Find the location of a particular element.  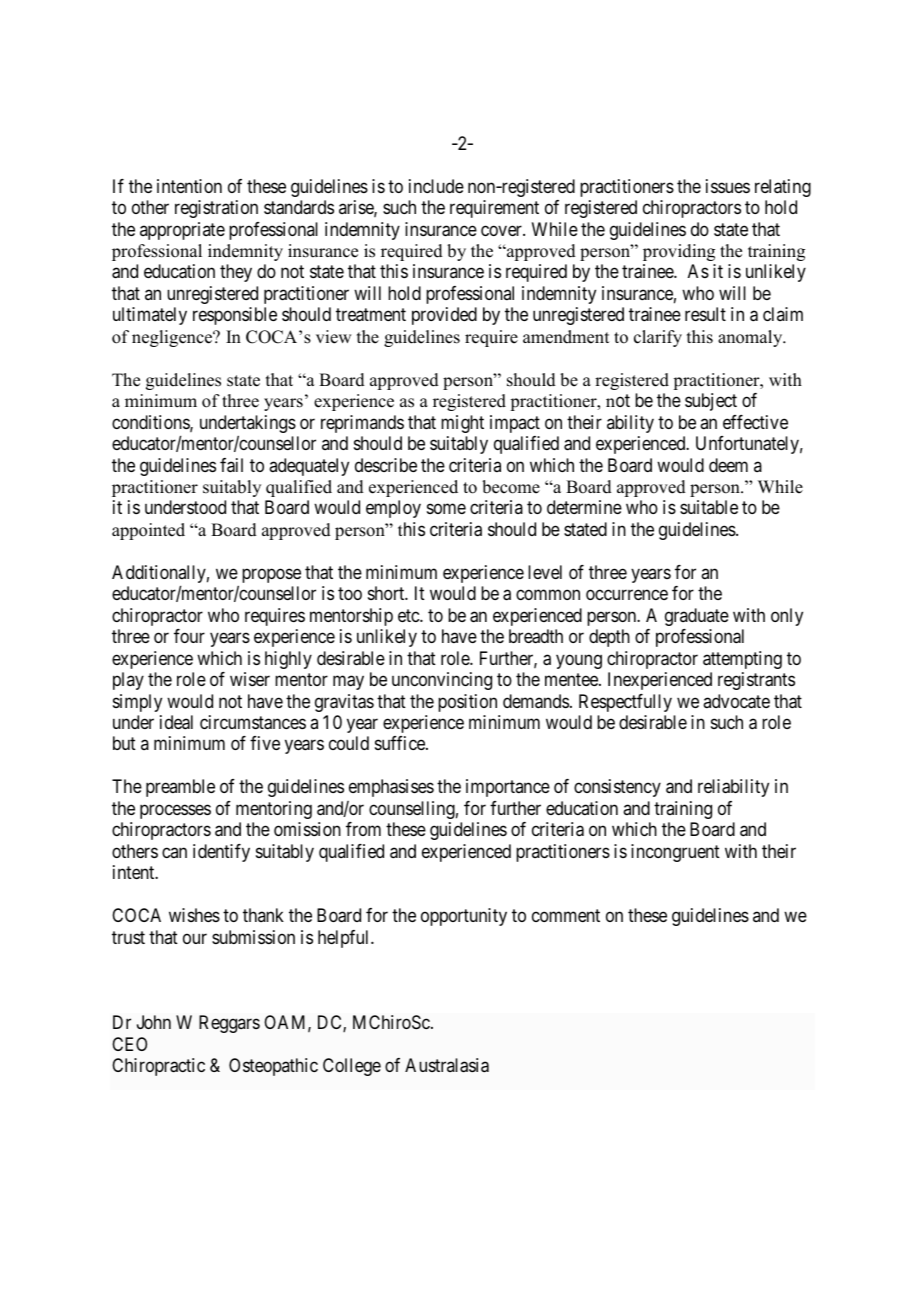

issues is located at coordinates (728, 186).
